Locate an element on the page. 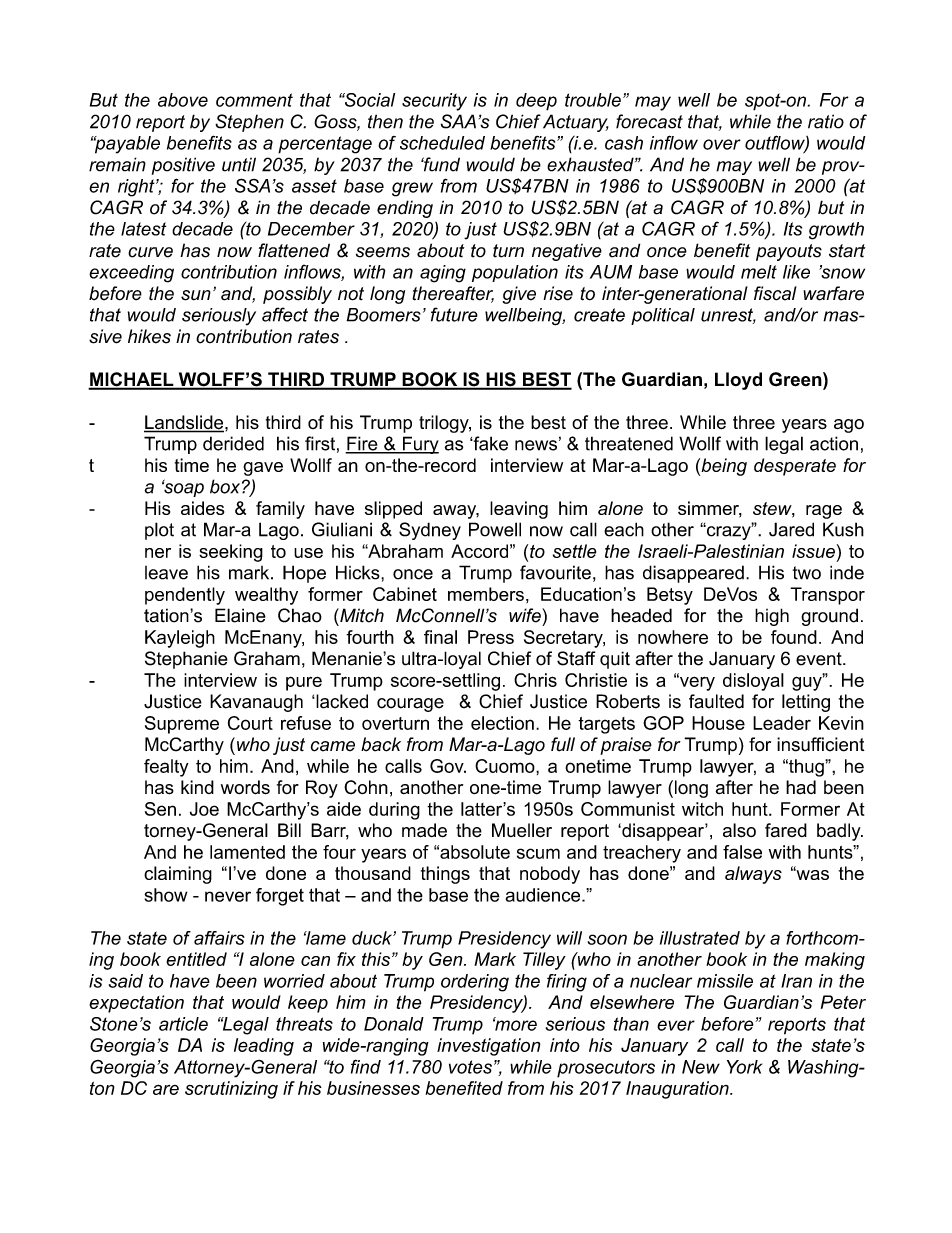 The image size is (952, 1233). forecast is located at coordinates (649, 121).
